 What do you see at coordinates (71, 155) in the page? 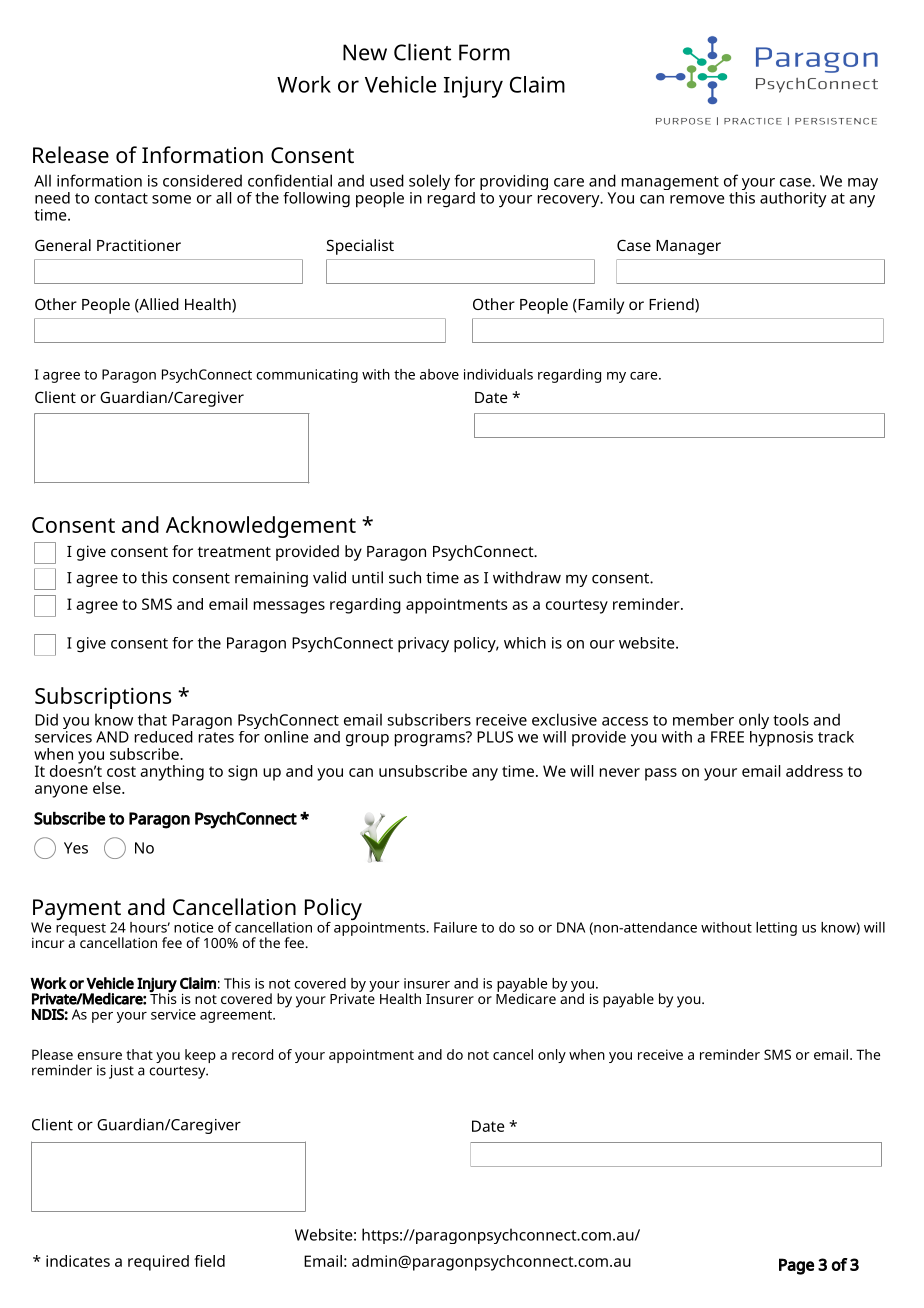
I see `Release` at bounding box center [71, 155].
